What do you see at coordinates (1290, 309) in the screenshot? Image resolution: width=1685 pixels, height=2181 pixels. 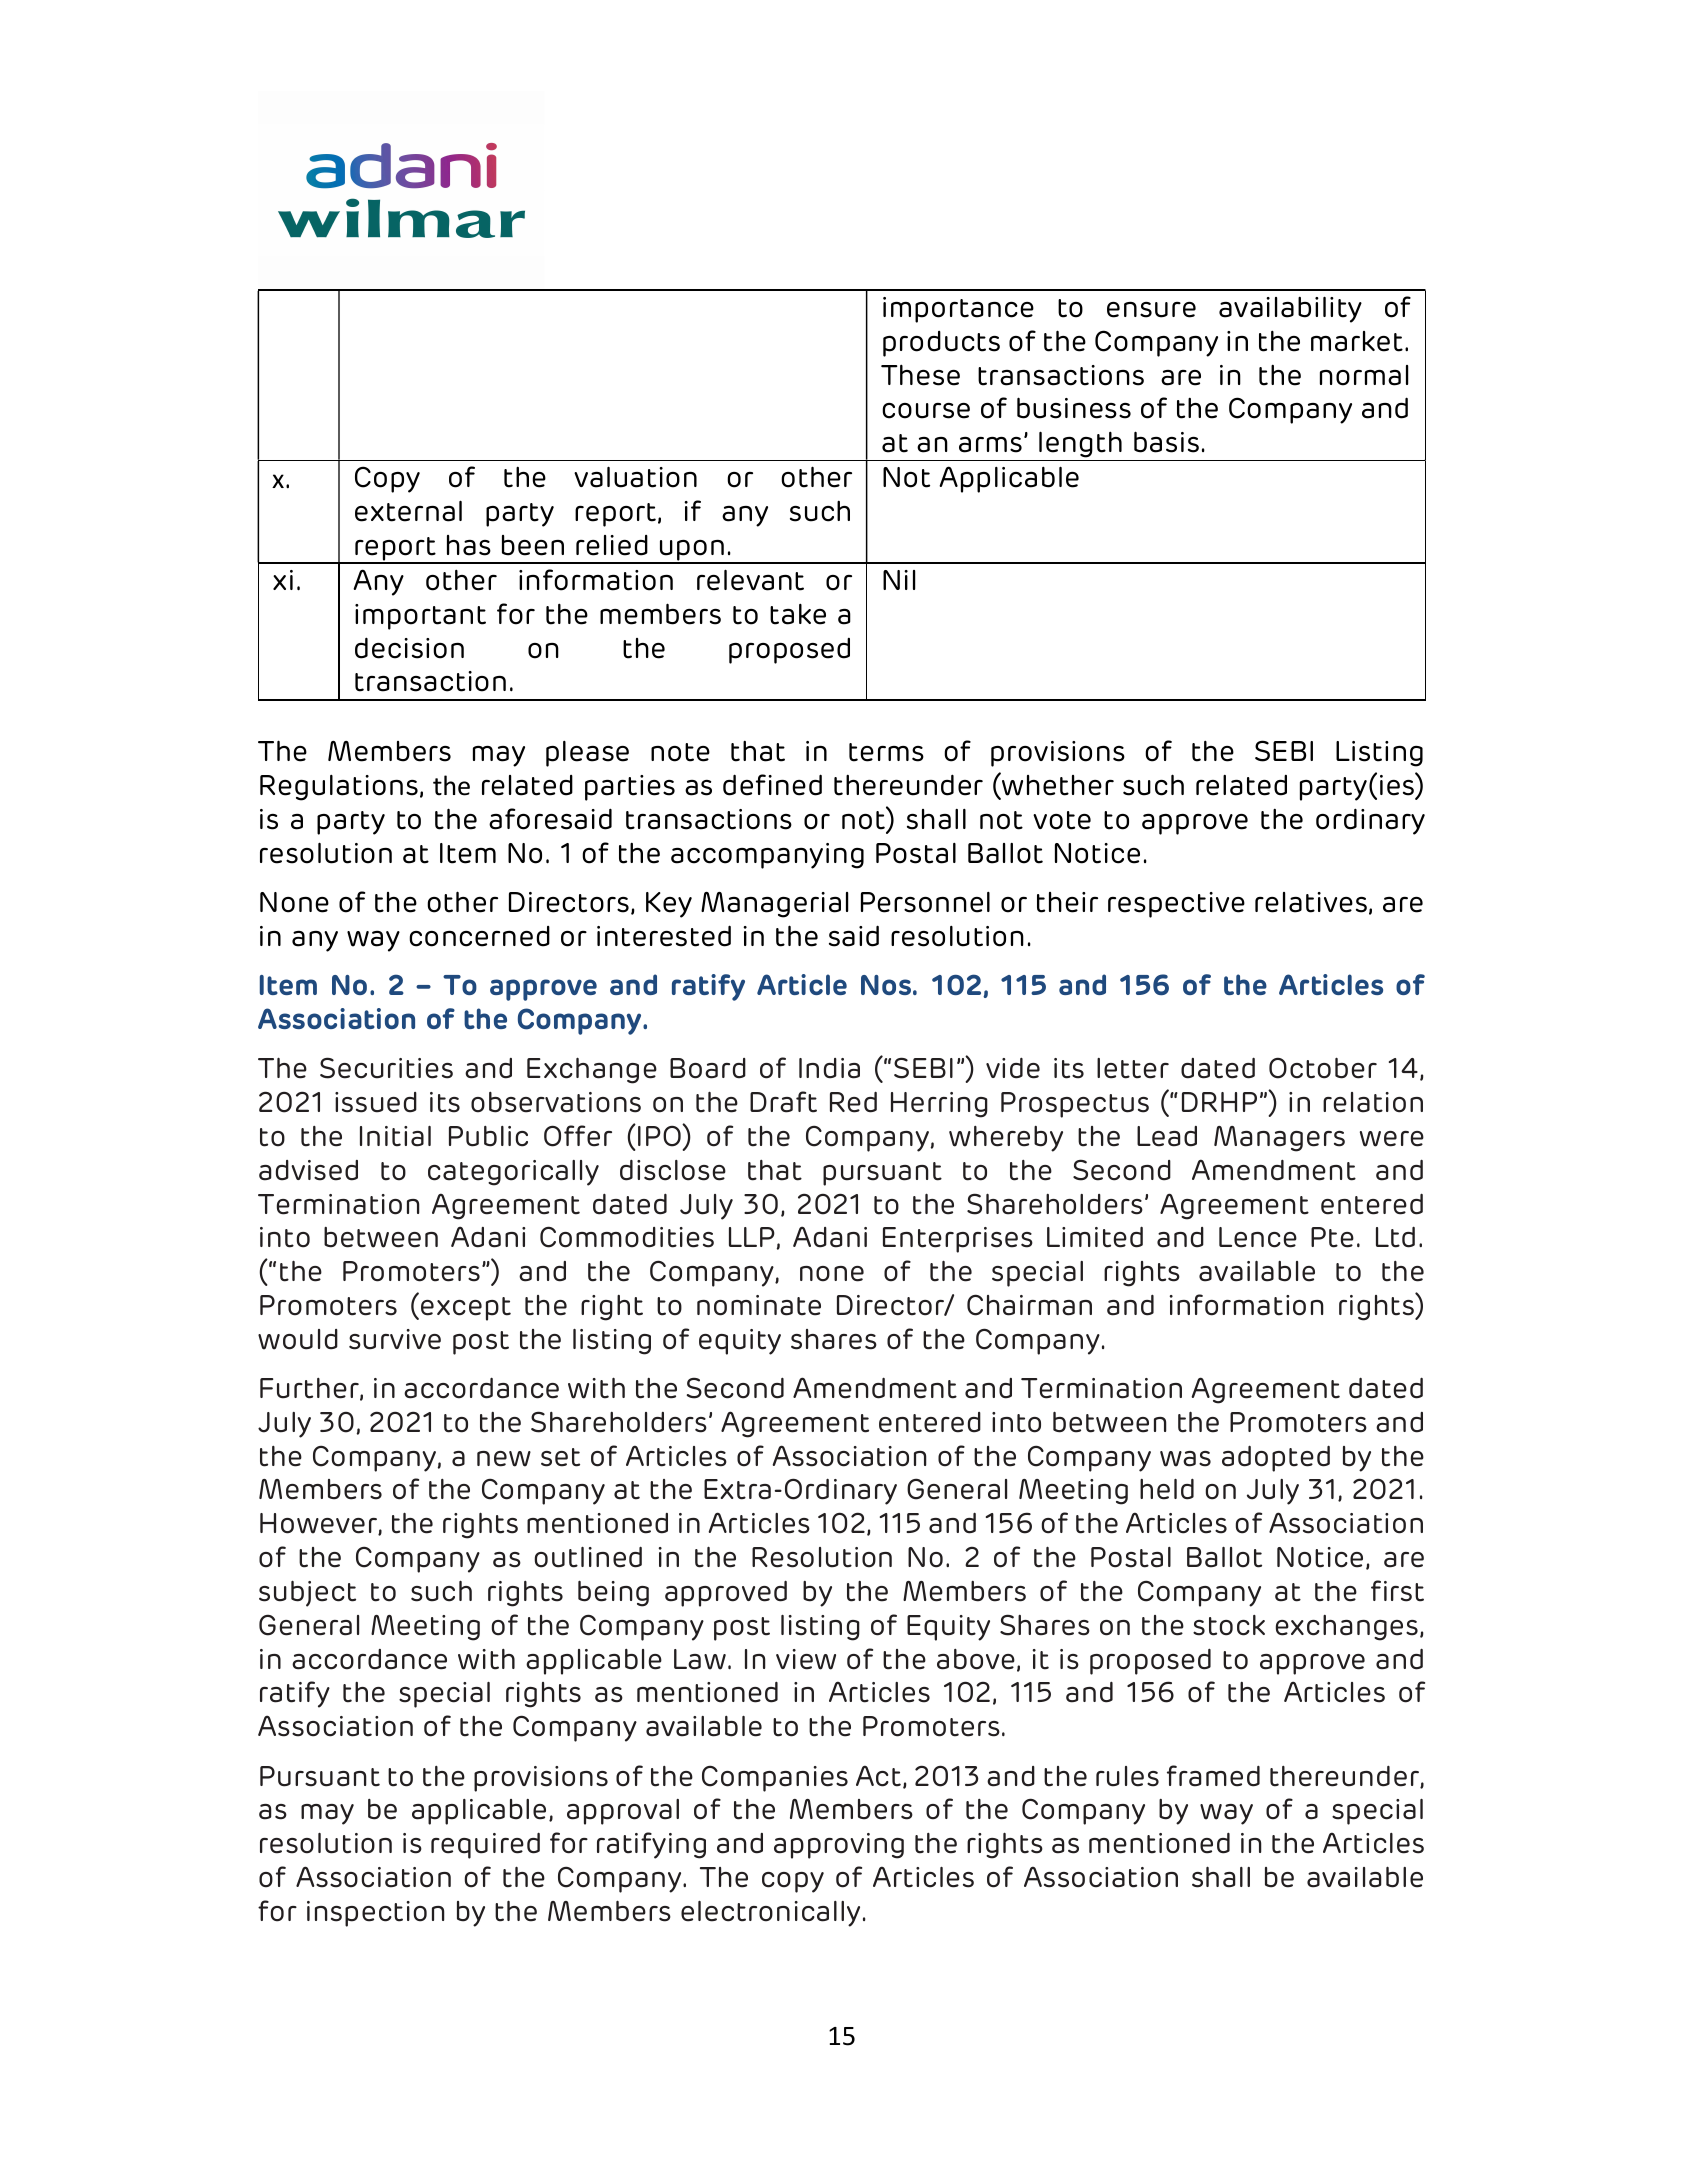 I see `availability` at bounding box center [1290, 309].
